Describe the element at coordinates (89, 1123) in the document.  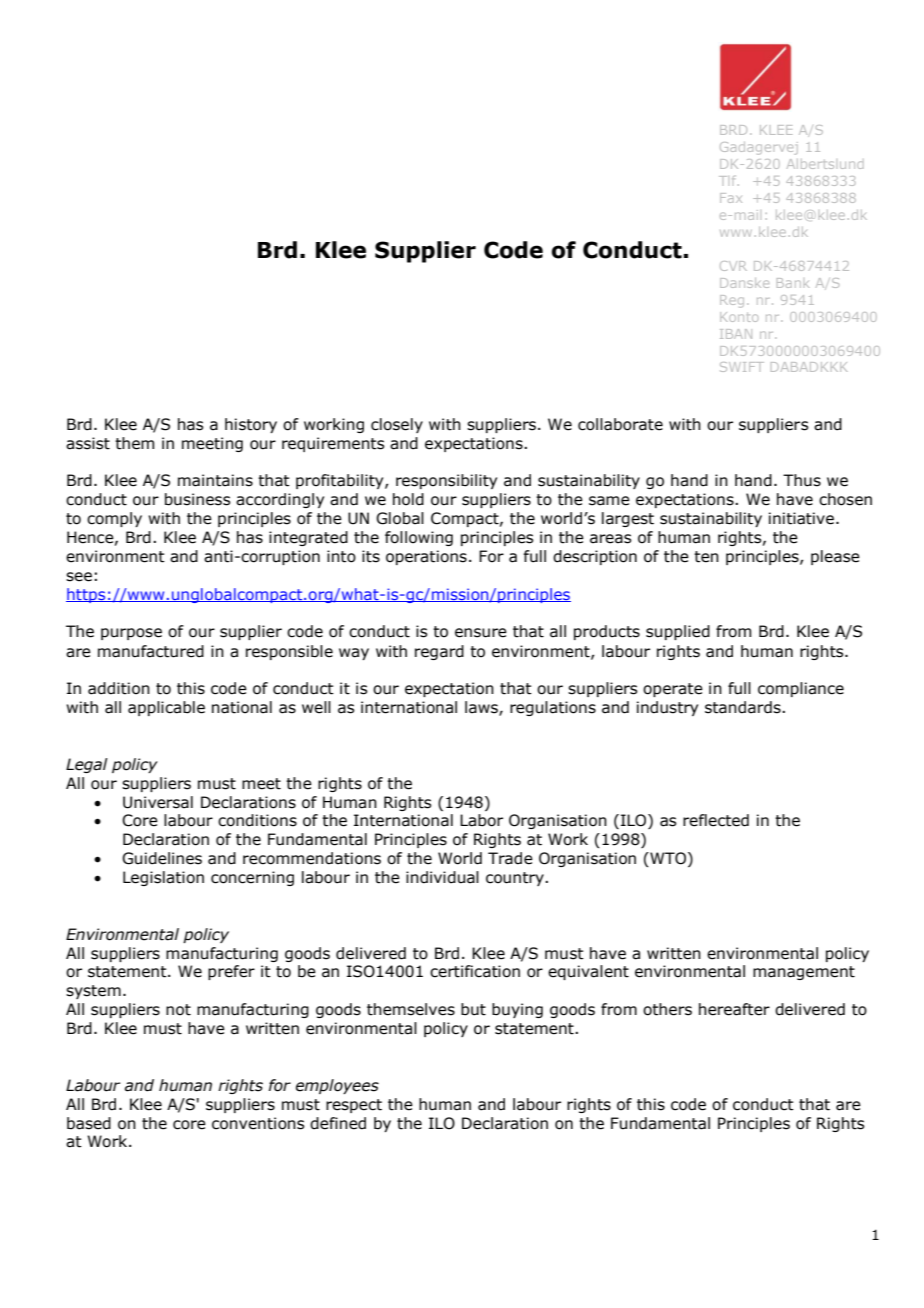
I see `based` at that location.
